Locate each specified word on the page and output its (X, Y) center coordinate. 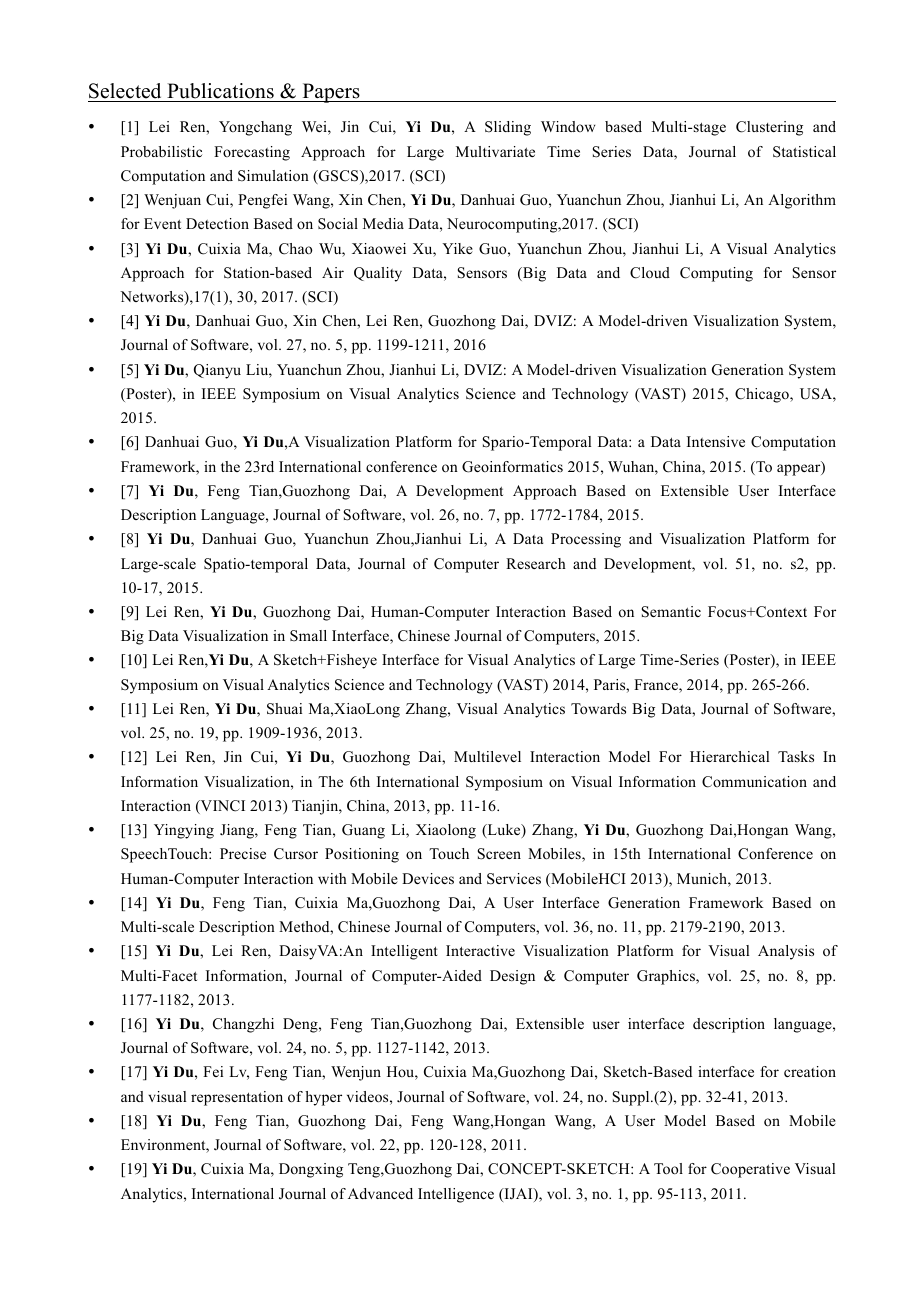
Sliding (508, 128)
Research (536, 563)
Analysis (786, 952)
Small (308, 636)
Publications (220, 91)
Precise (243, 853)
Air (333, 272)
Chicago (763, 395)
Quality (378, 274)
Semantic (671, 612)
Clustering (769, 128)
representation (237, 1098)
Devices (428, 878)
